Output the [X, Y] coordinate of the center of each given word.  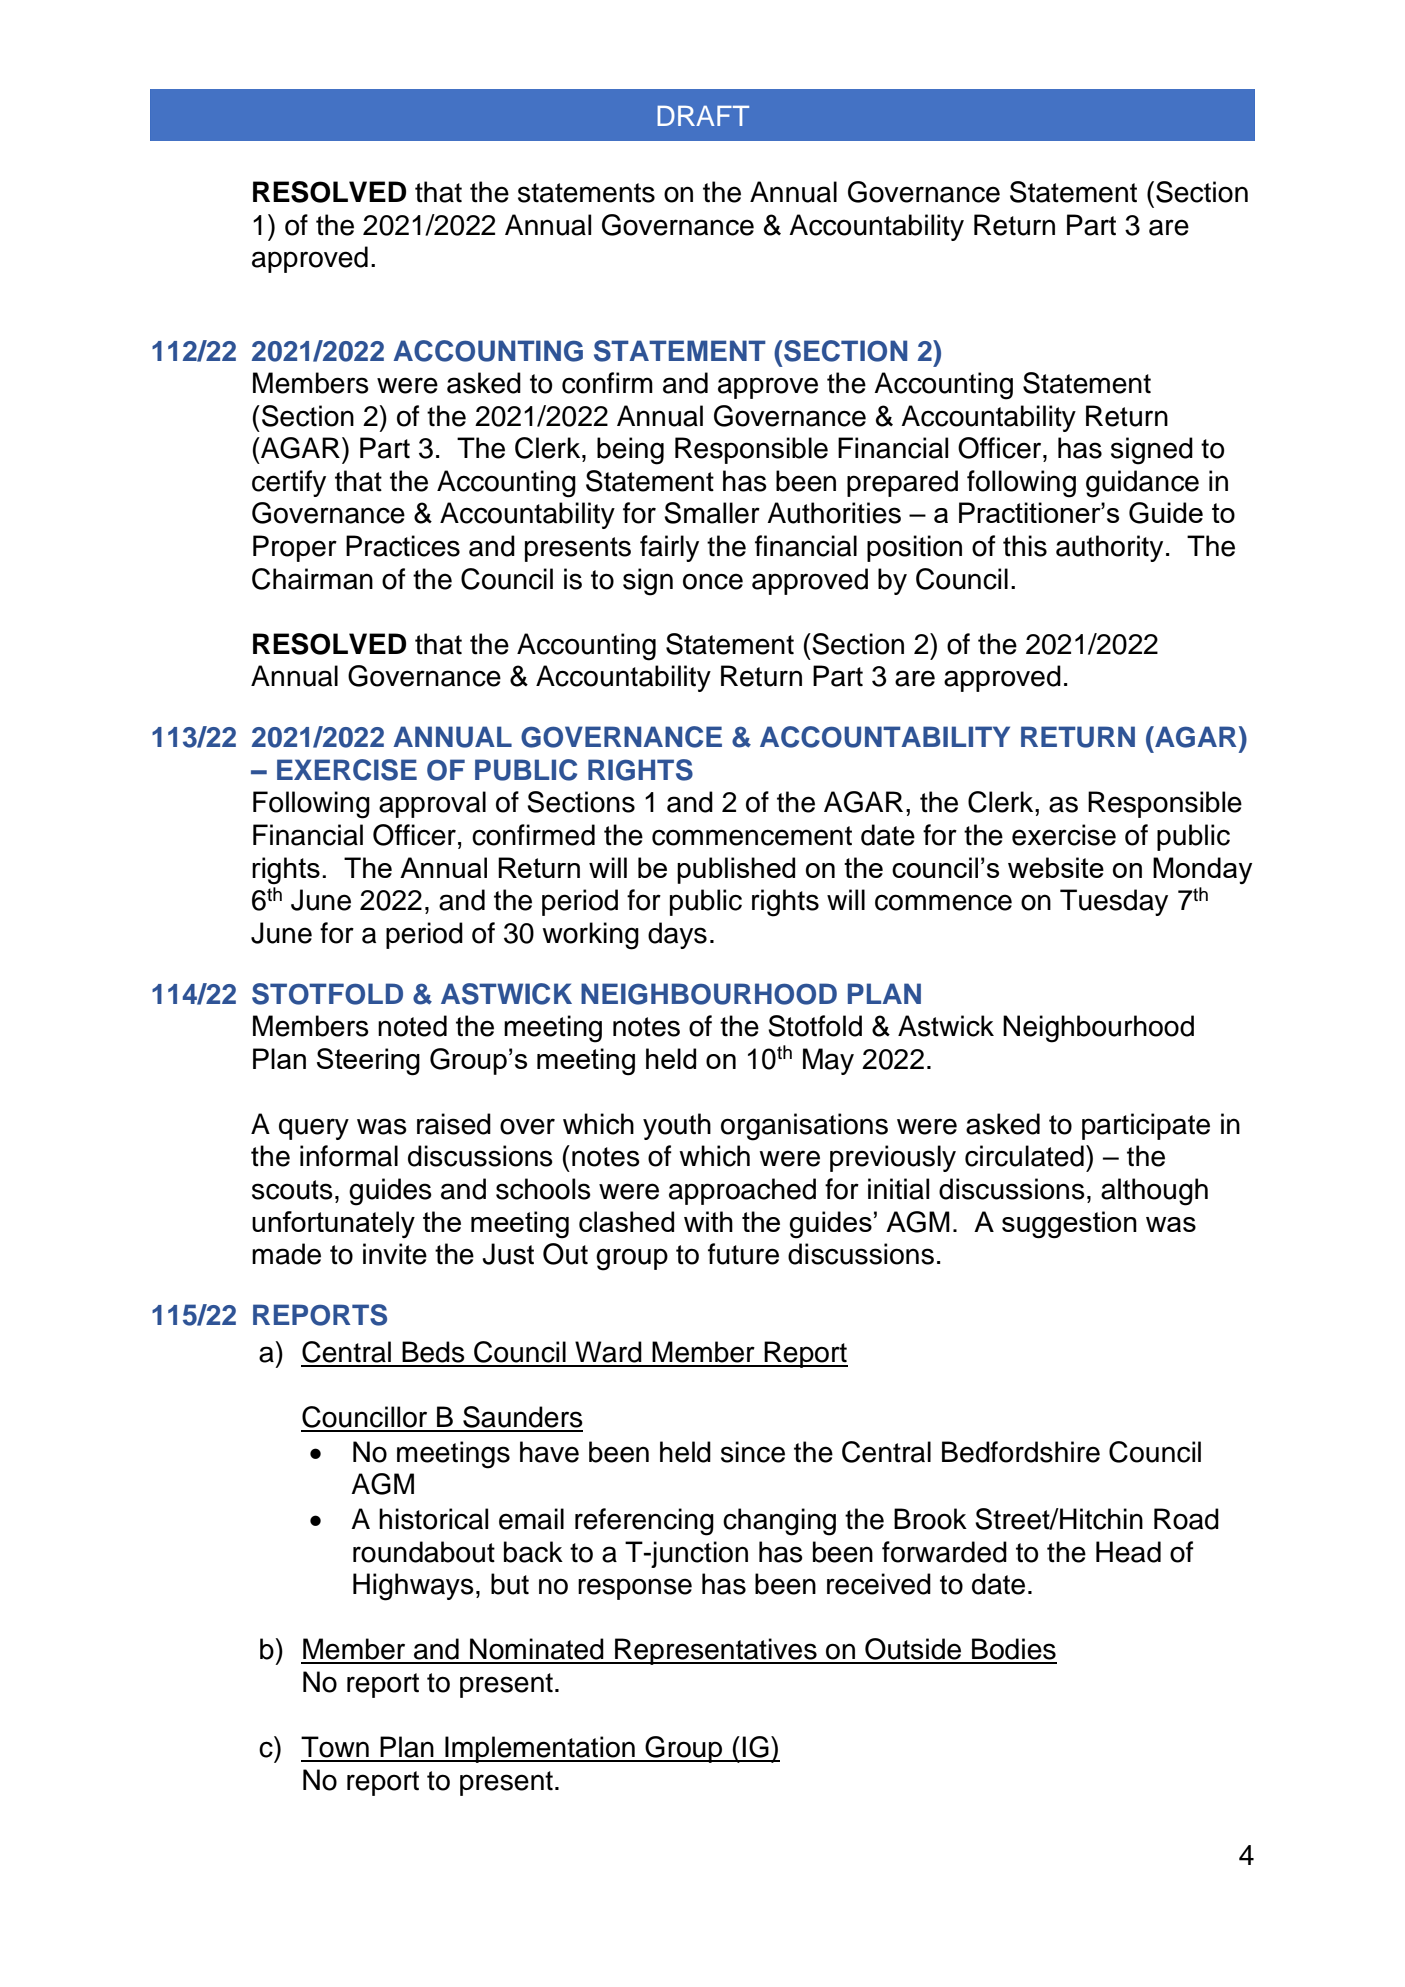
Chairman [312, 579]
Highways [413, 1587]
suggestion [1069, 1225]
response [635, 1589]
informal [349, 1156]
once [713, 581]
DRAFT [703, 116]
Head [1128, 1552]
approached [742, 1191]
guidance [1142, 484]
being [630, 451]
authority [1109, 548]
